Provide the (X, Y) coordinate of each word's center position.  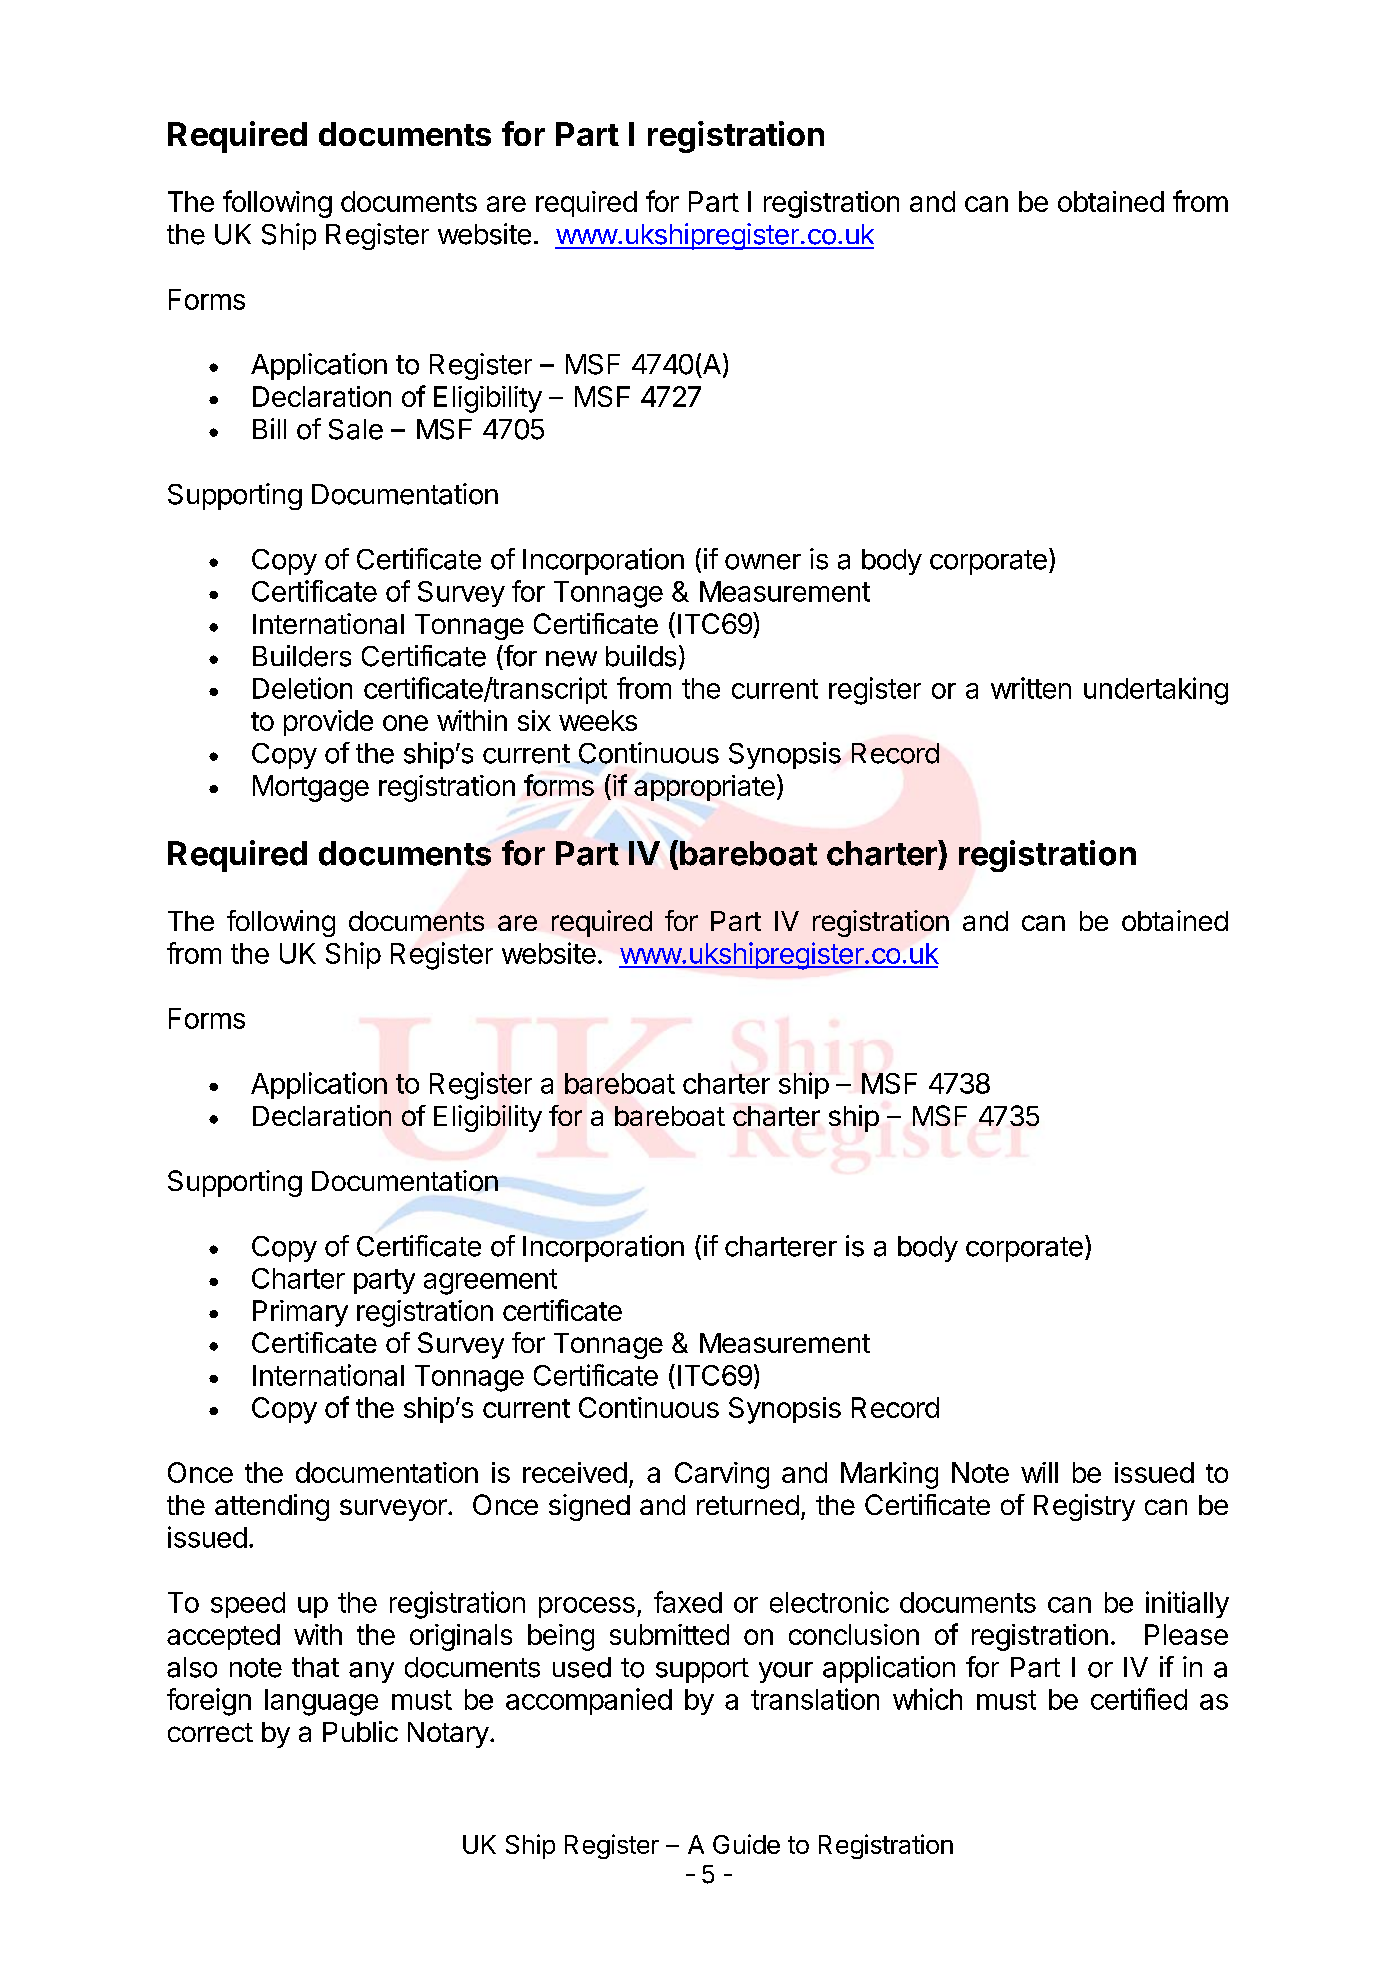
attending (272, 1507)
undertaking (1156, 691)
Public (360, 1731)
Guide (746, 1844)
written (1031, 688)
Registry (1084, 1507)
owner (763, 562)
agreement (490, 1282)
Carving (722, 1475)
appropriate (704, 788)
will (1039, 1472)
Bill (269, 428)
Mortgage (311, 788)
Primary (300, 1313)
